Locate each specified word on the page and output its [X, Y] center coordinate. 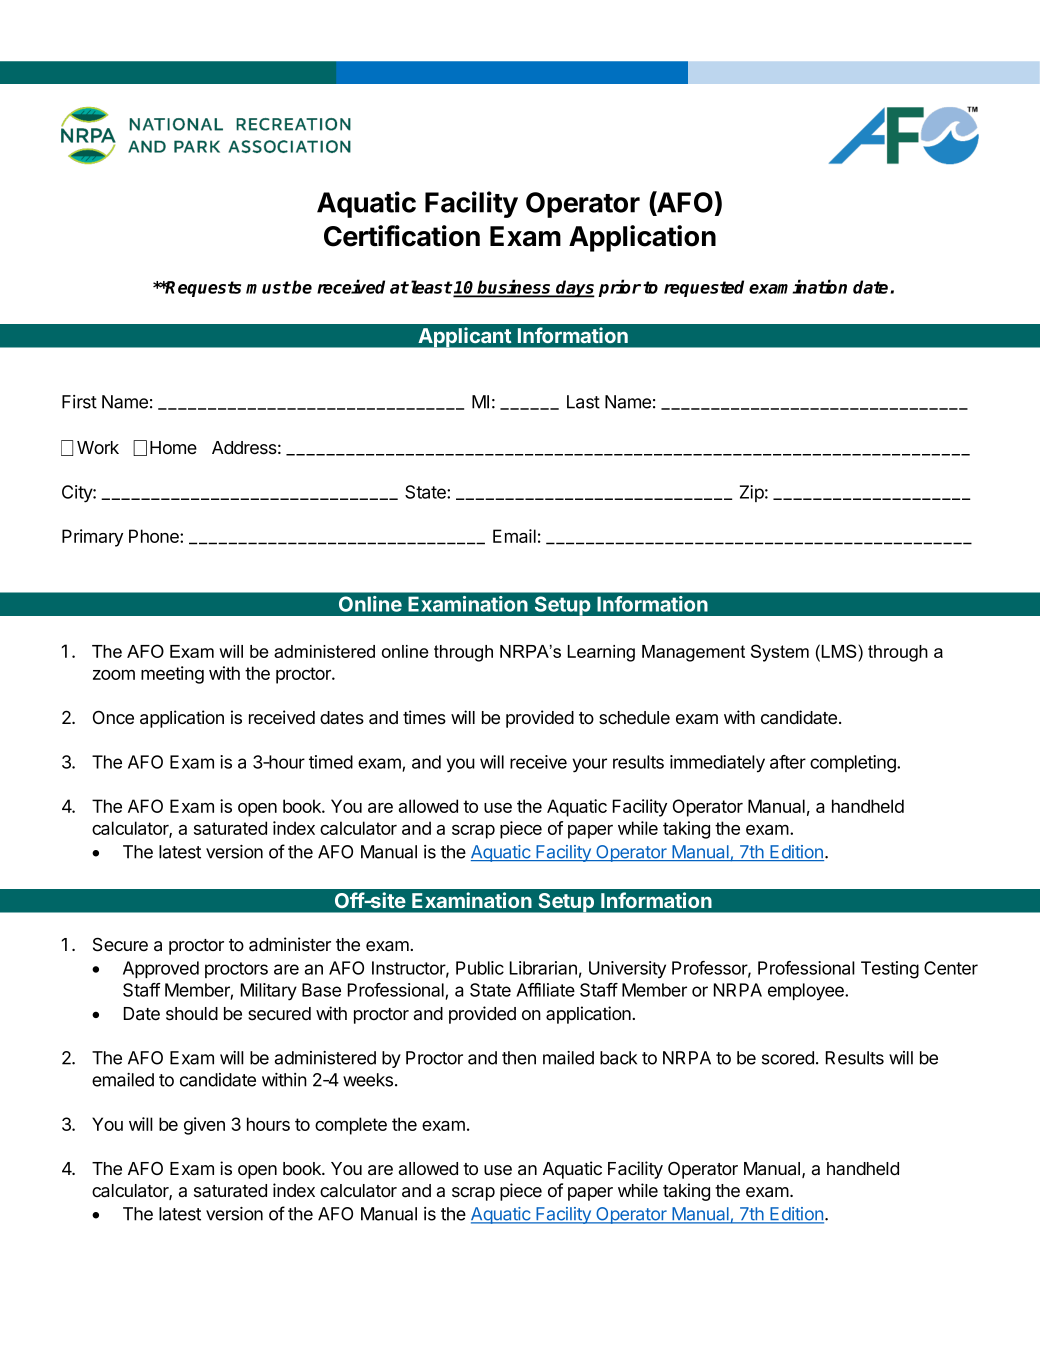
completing [854, 764]
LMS [840, 651]
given [204, 1126]
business [515, 288]
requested [704, 288]
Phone [155, 536]
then [519, 1058]
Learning [601, 653]
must [268, 287]
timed [331, 762]
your [589, 765]
